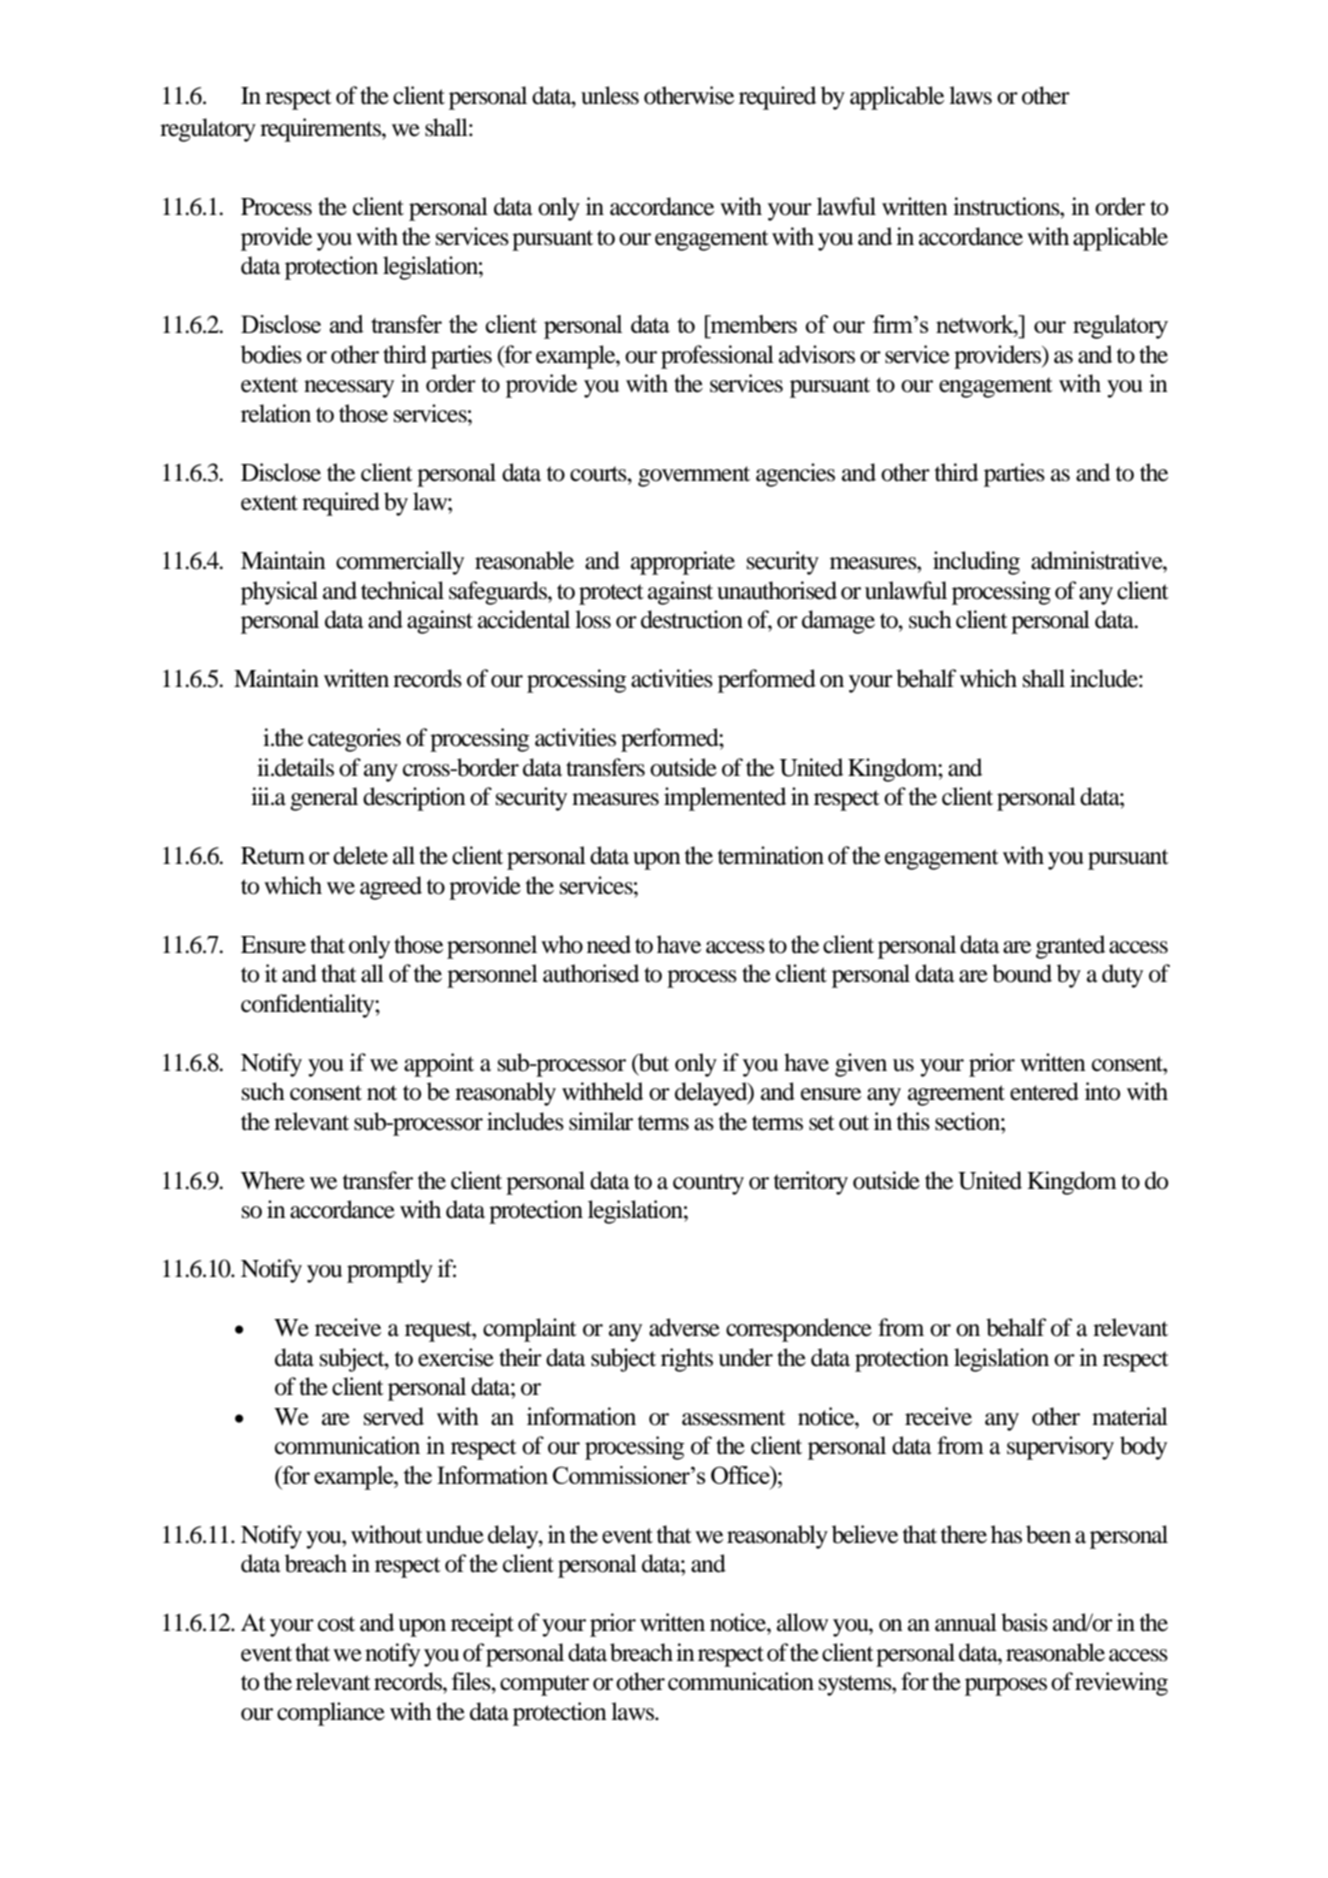 This document has height=1878, width=1328. I want to click on members, so click(752, 324).
